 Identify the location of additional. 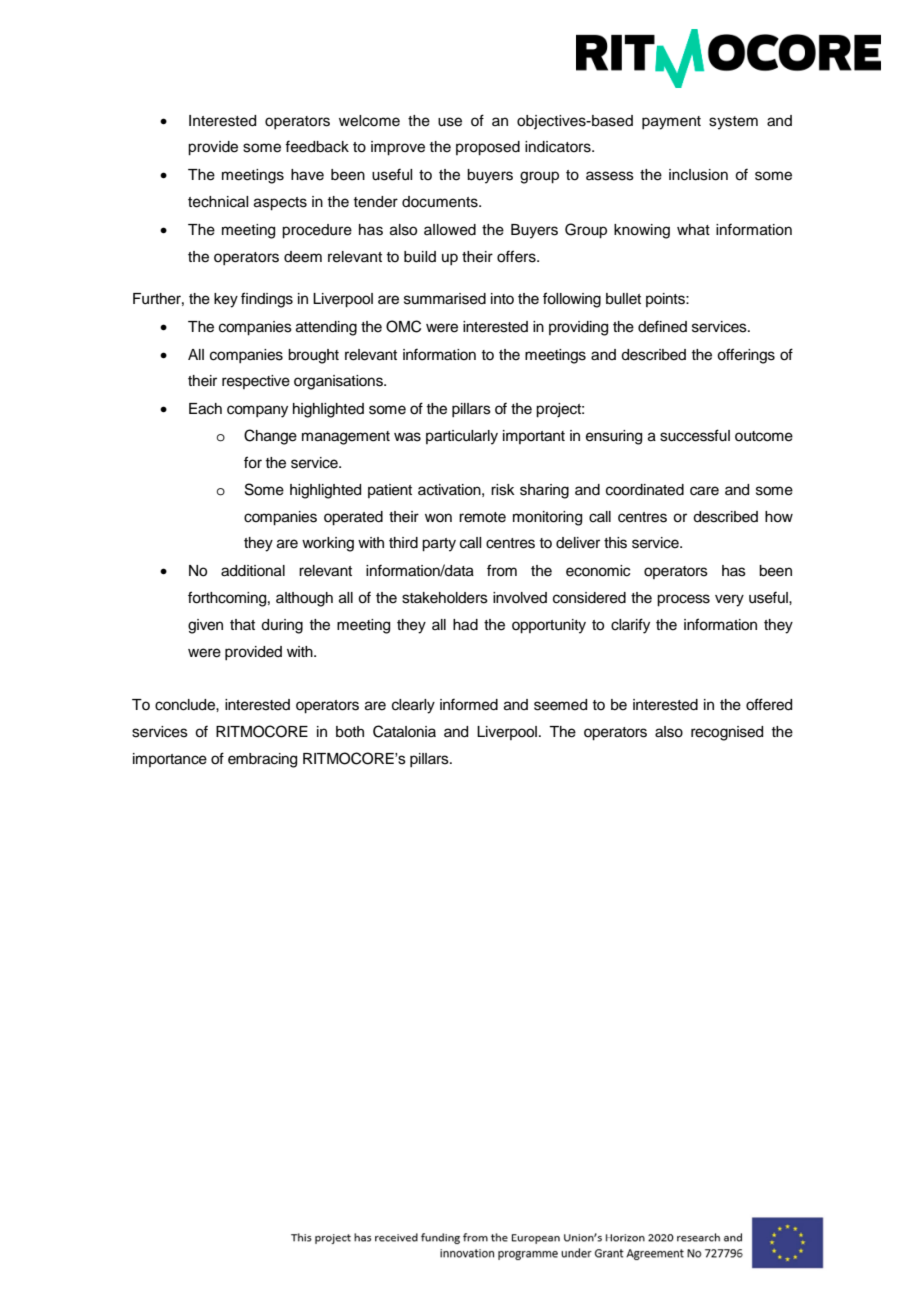
(253, 571).
